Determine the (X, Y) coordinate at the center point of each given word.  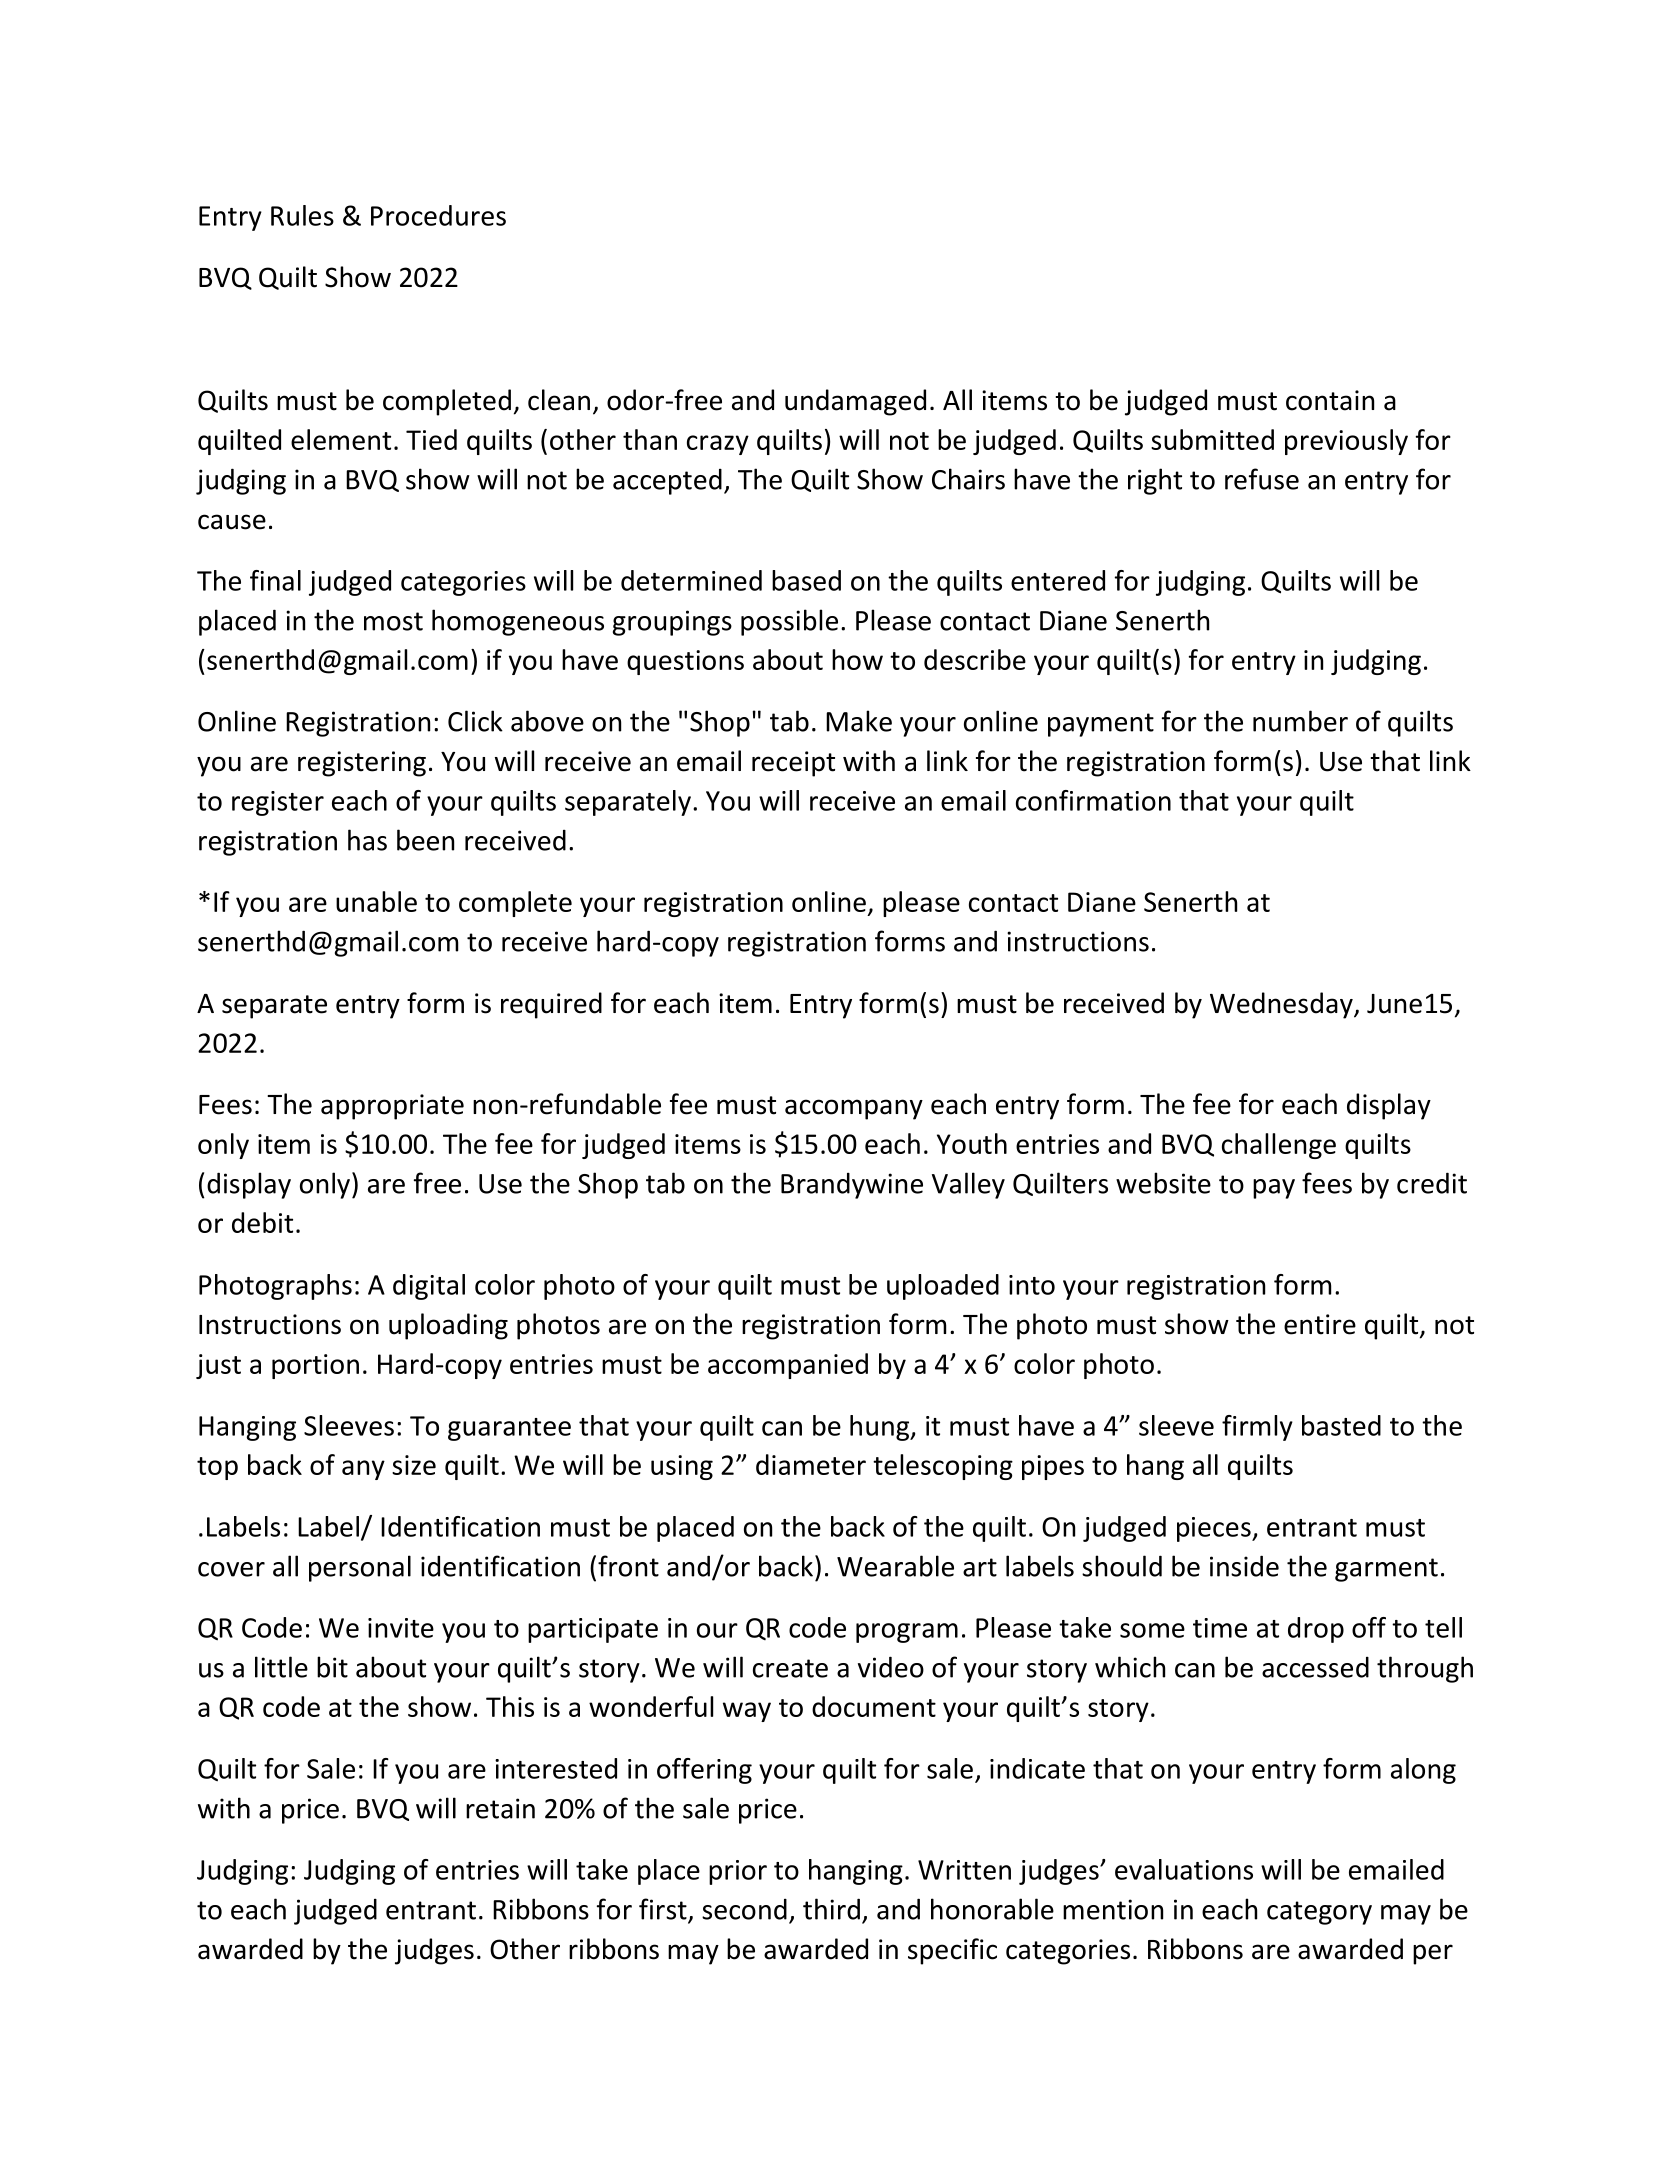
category (1319, 1913)
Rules (302, 215)
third (831, 1909)
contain (1330, 400)
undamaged (855, 402)
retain (500, 1808)
